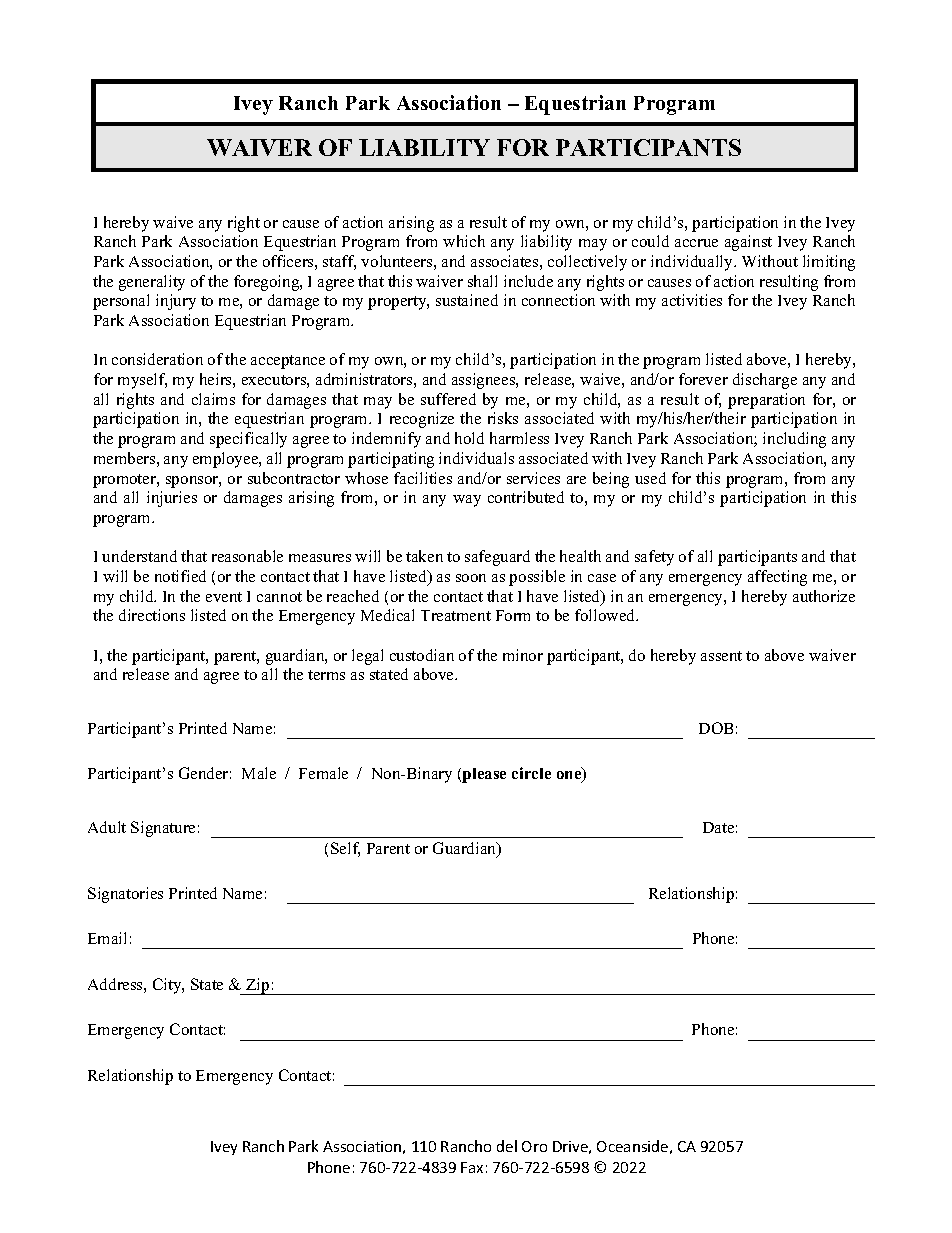 The image size is (952, 1233). I want to click on Zip, so click(258, 986).
